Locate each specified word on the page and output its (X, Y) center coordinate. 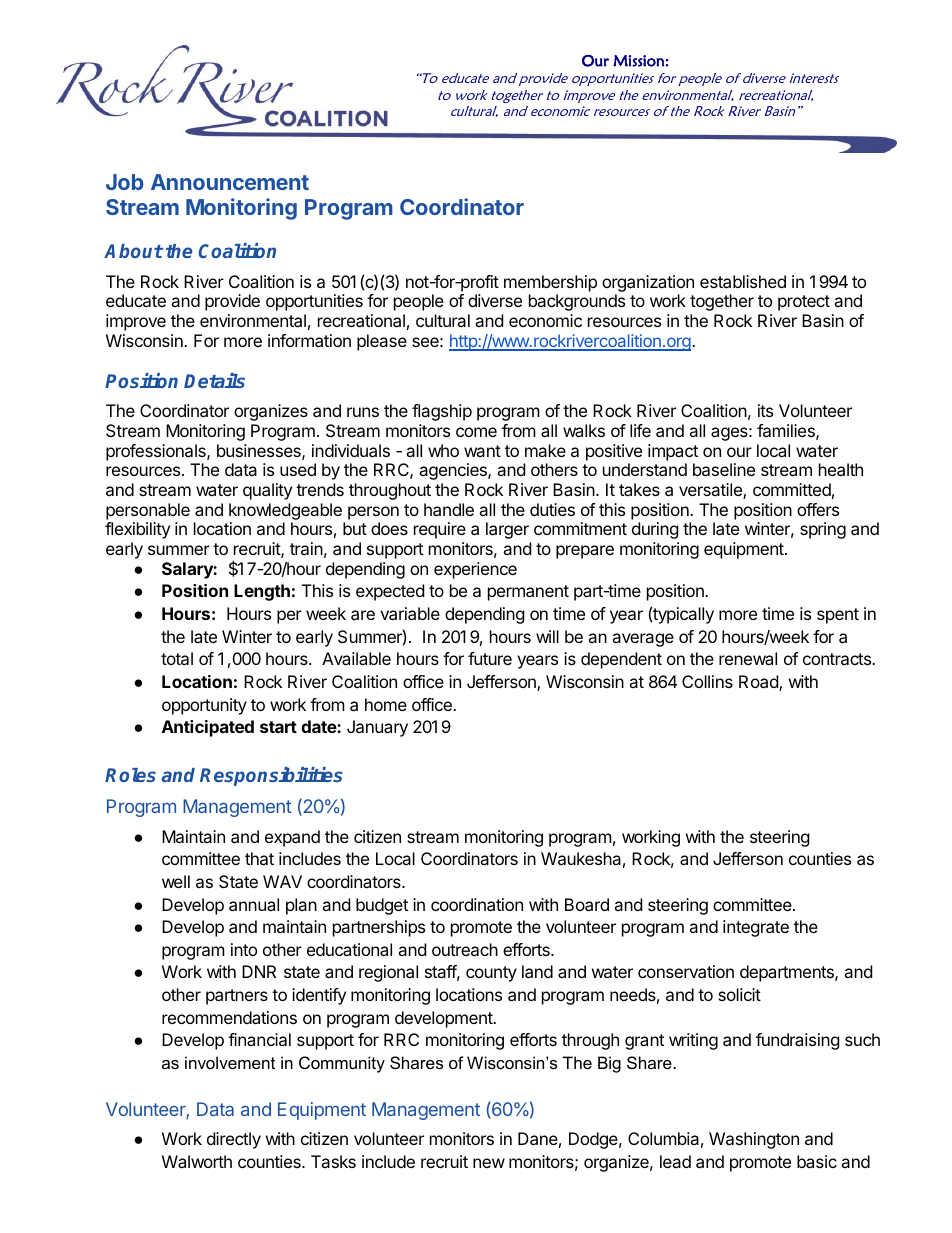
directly (234, 1140)
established (743, 281)
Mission (639, 61)
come (476, 432)
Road (759, 683)
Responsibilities (271, 776)
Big (609, 1064)
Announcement (230, 182)
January (377, 728)
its (765, 410)
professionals (157, 452)
